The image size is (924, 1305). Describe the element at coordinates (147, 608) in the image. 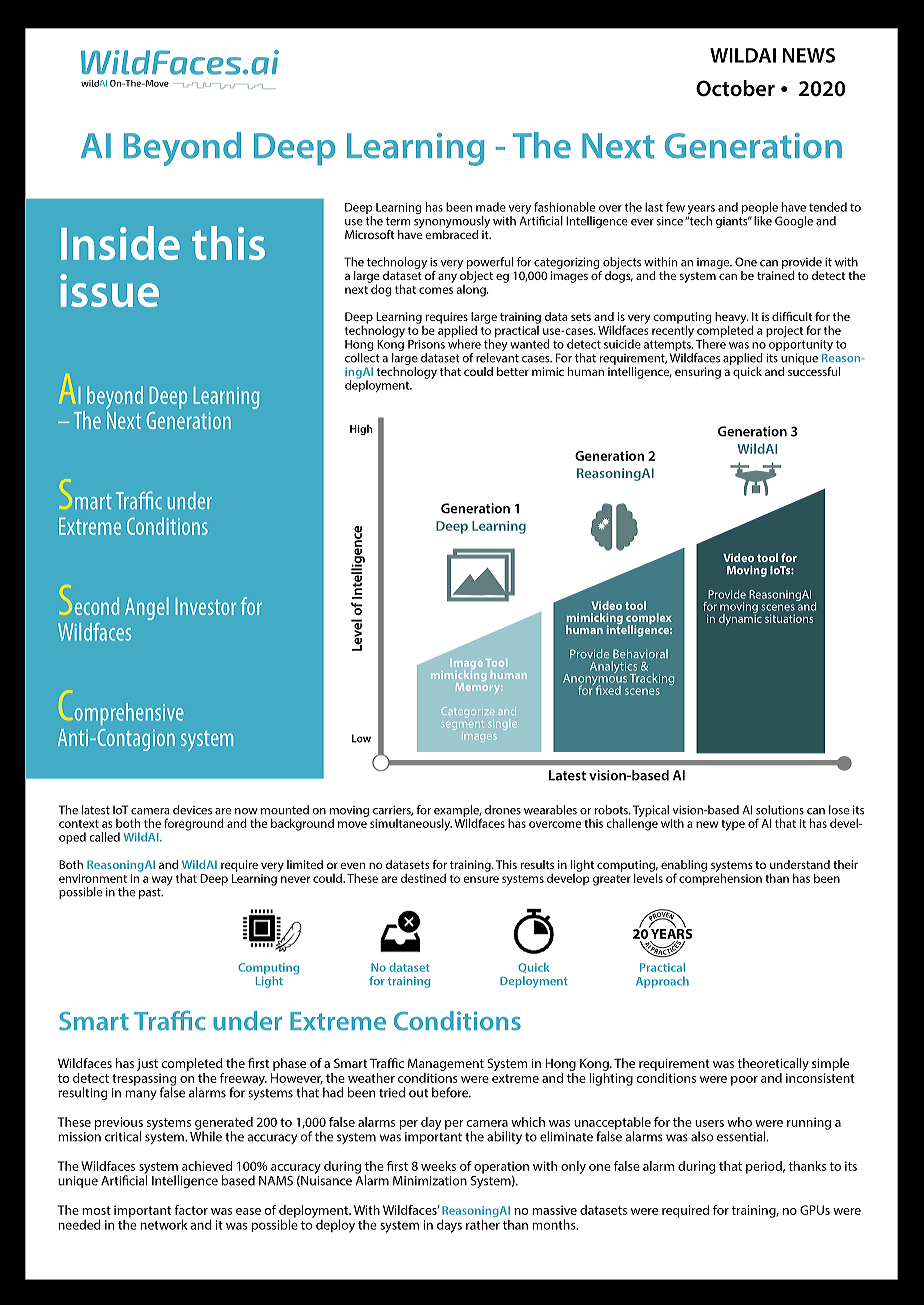

I see `Angel` at that location.
